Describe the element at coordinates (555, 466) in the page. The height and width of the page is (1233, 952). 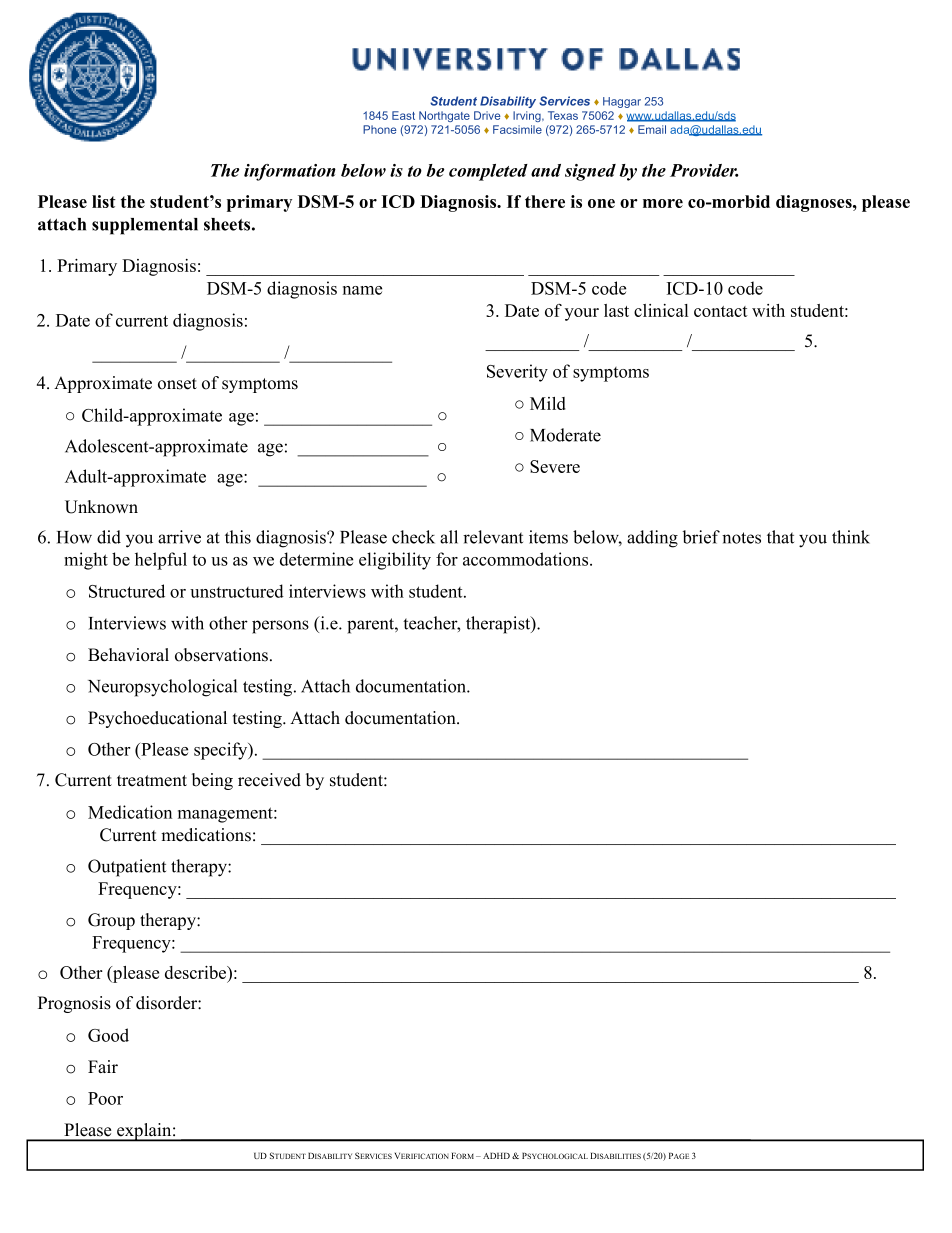
I see `Severe` at that location.
